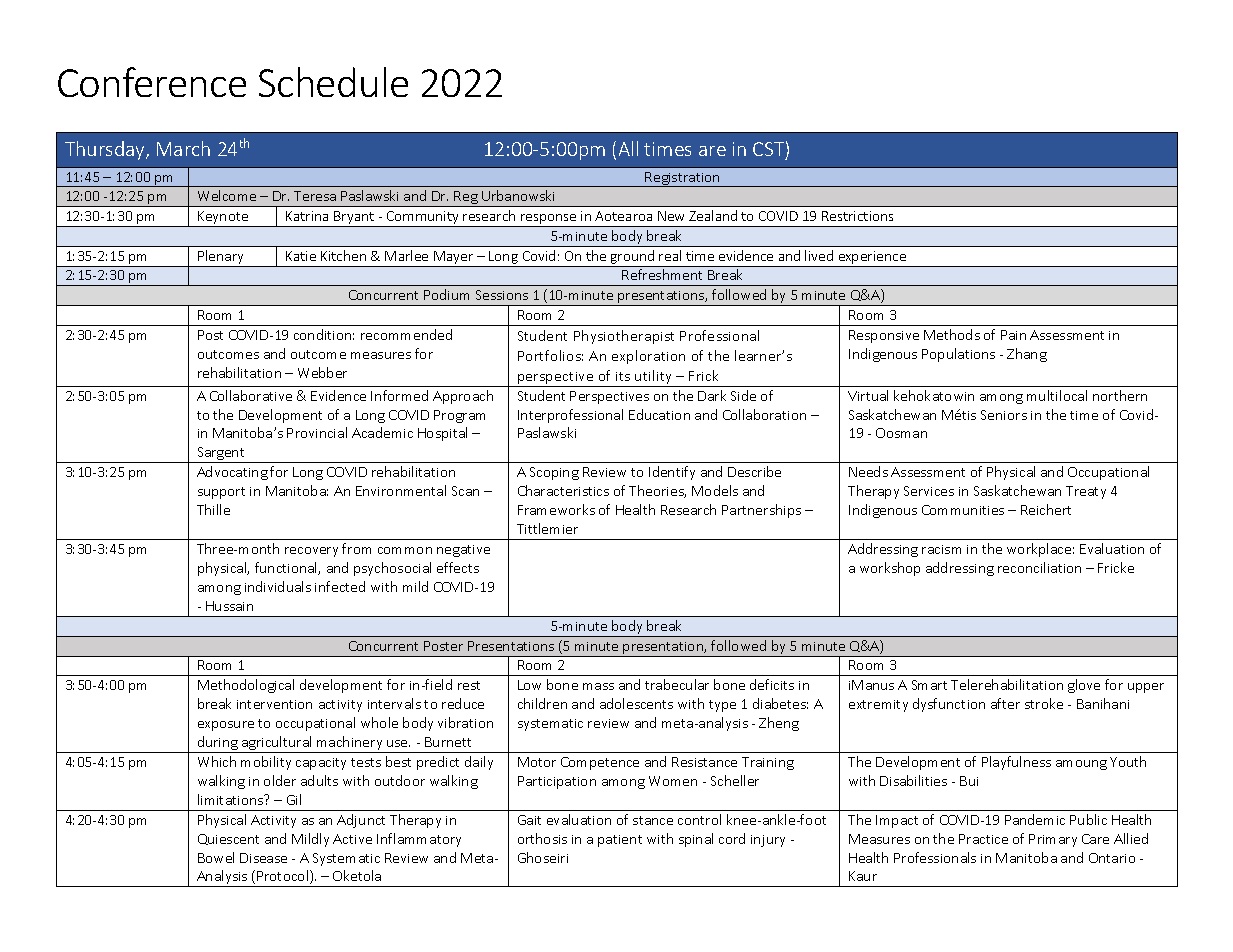 The image size is (1233, 952). What do you see at coordinates (216, 857) in the screenshot?
I see `Bowel` at bounding box center [216, 857].
